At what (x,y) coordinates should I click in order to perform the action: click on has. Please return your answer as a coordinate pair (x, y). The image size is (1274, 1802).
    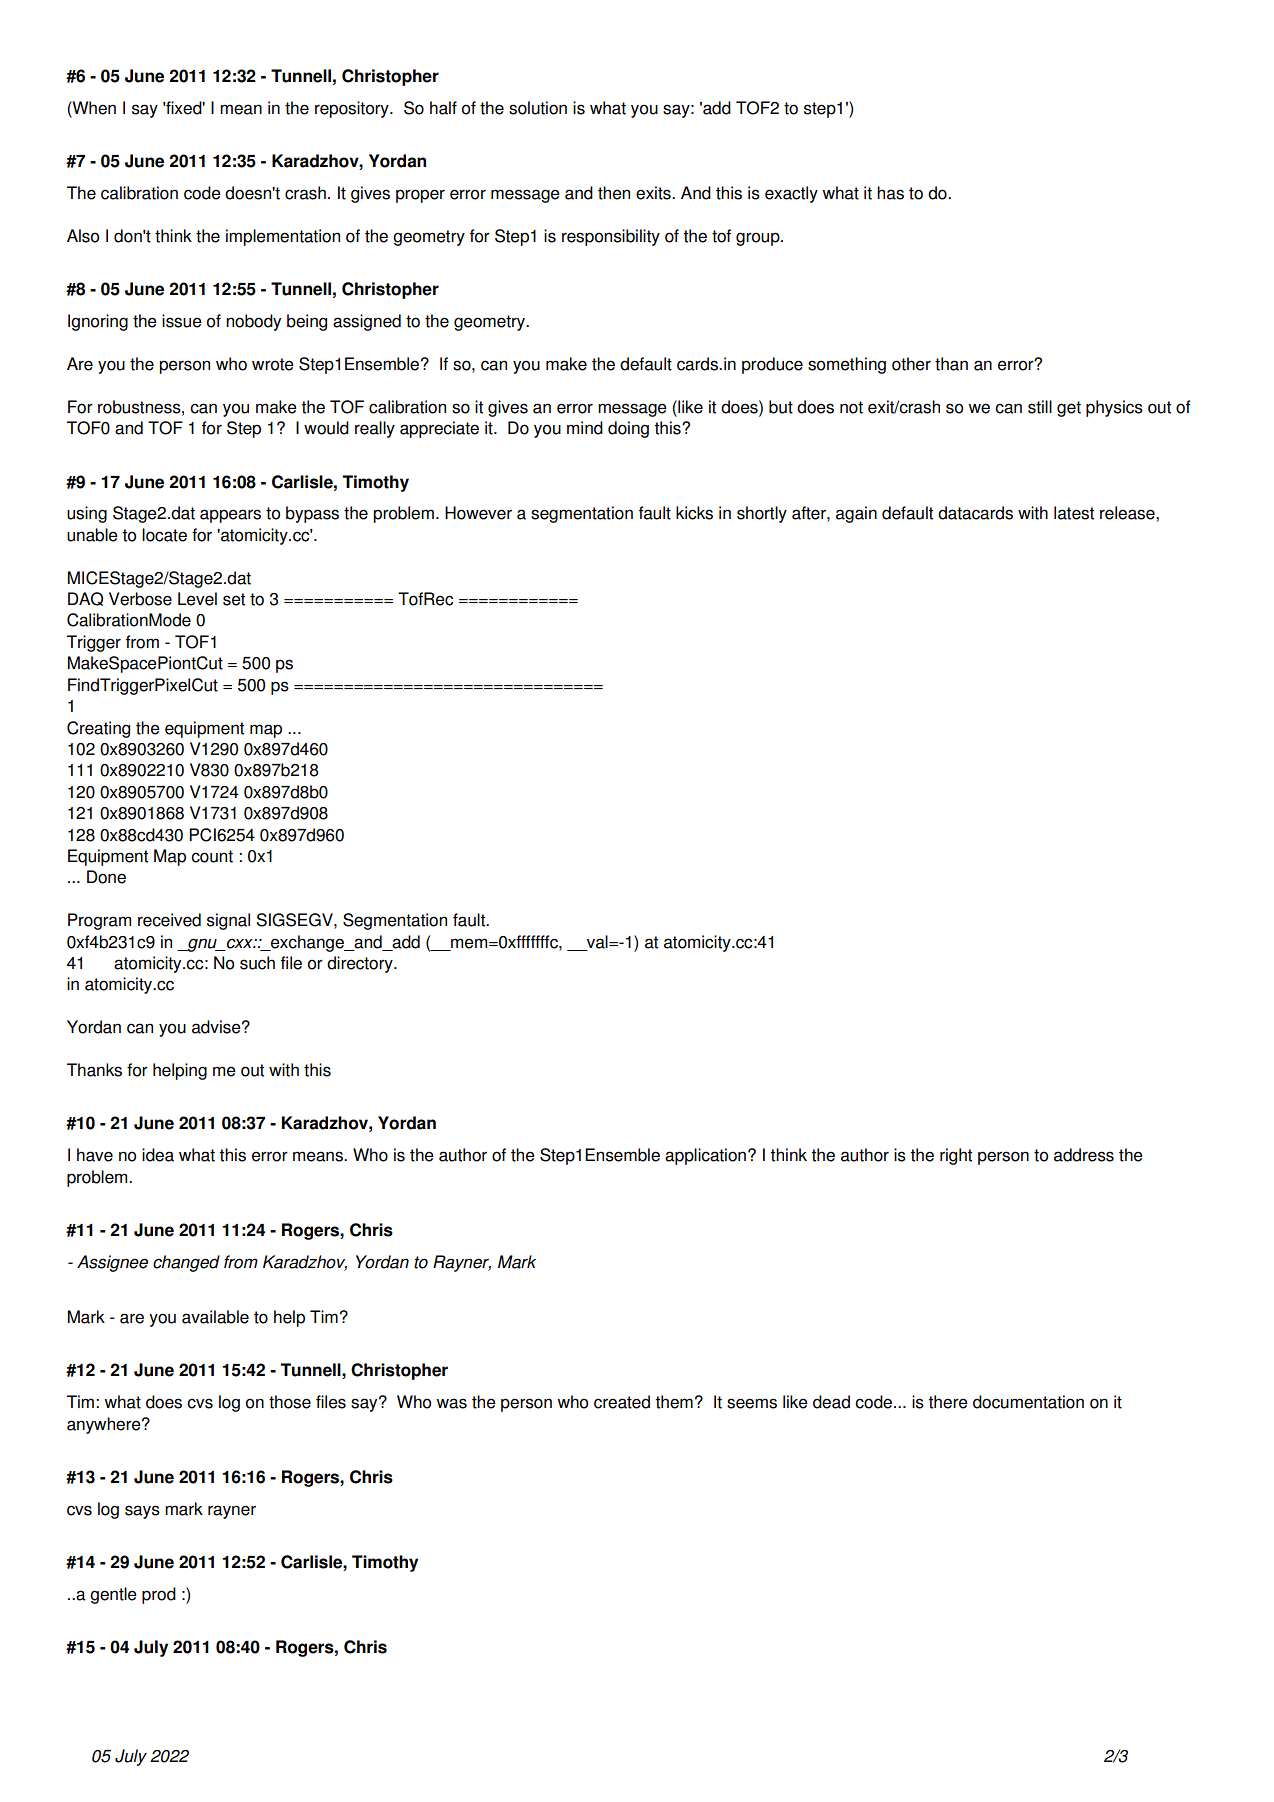
    Looking at the image, I should click on (890, 193).
